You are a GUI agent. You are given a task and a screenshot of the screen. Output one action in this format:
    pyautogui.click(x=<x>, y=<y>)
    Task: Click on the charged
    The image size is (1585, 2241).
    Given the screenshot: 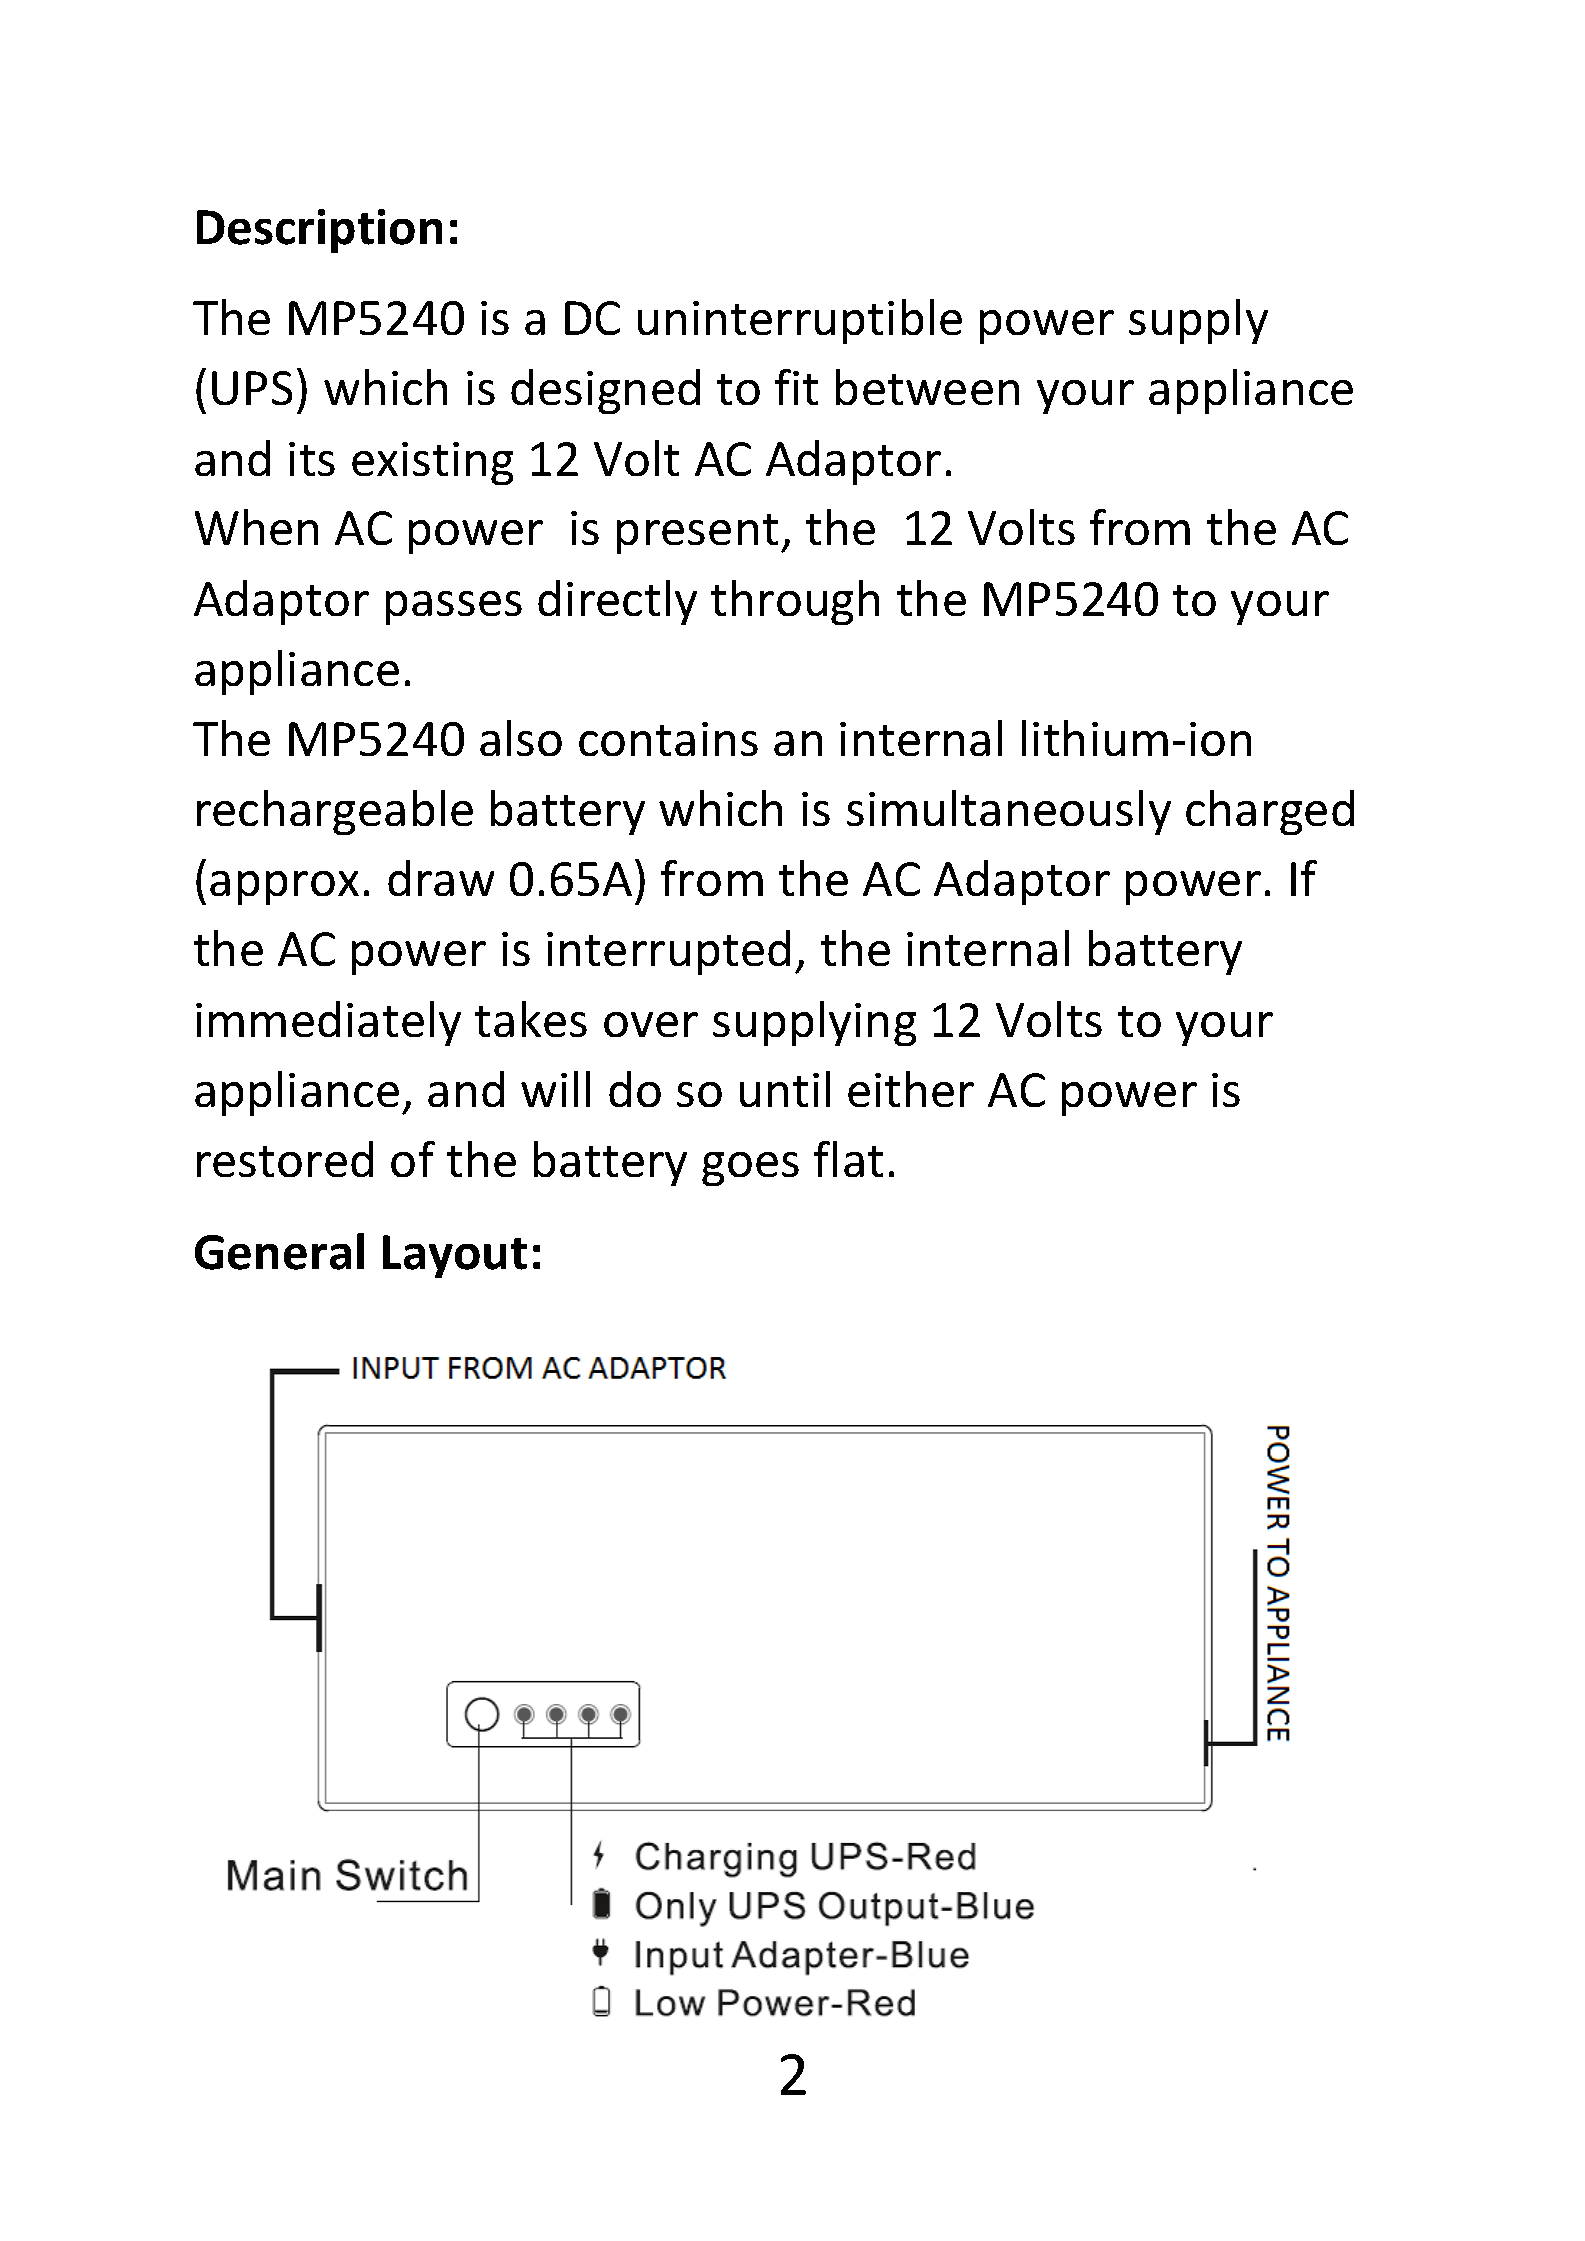 What is the action you would take?
    pyautogui.click(x=1270, y=812)
